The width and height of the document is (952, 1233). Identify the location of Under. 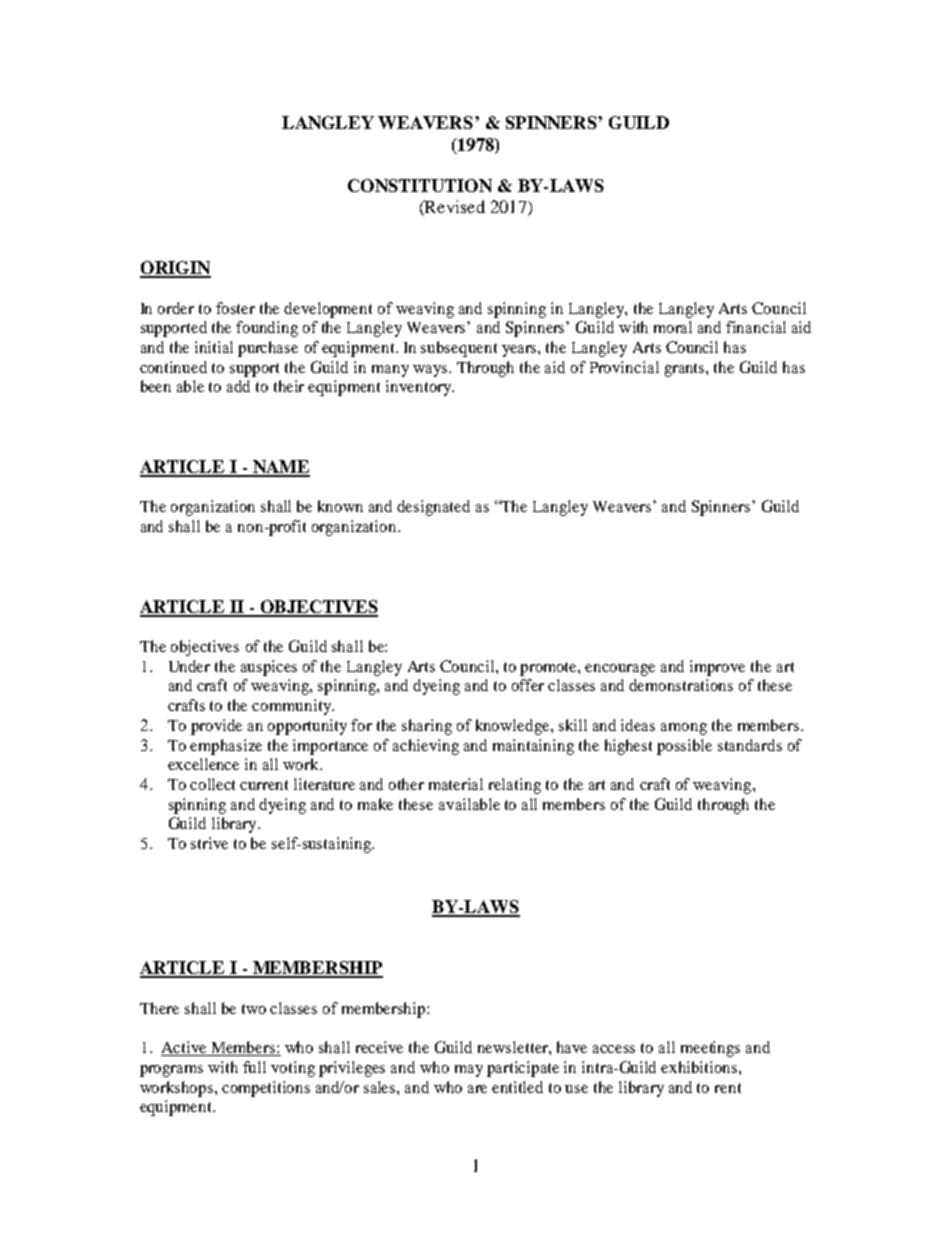
(189, 666).
